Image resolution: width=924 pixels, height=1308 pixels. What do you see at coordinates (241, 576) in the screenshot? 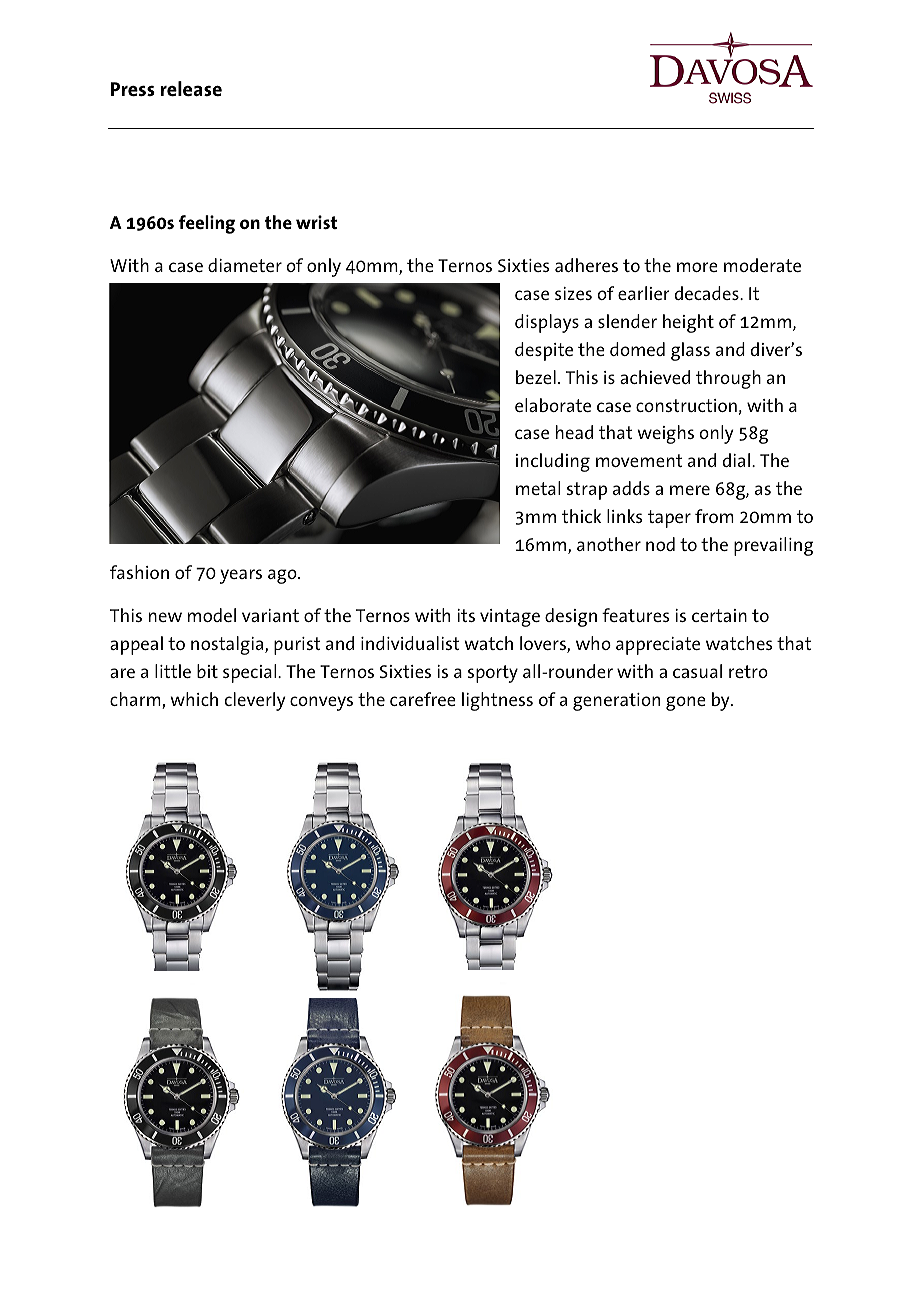
I see `years` at bounding box center [241, 576].
